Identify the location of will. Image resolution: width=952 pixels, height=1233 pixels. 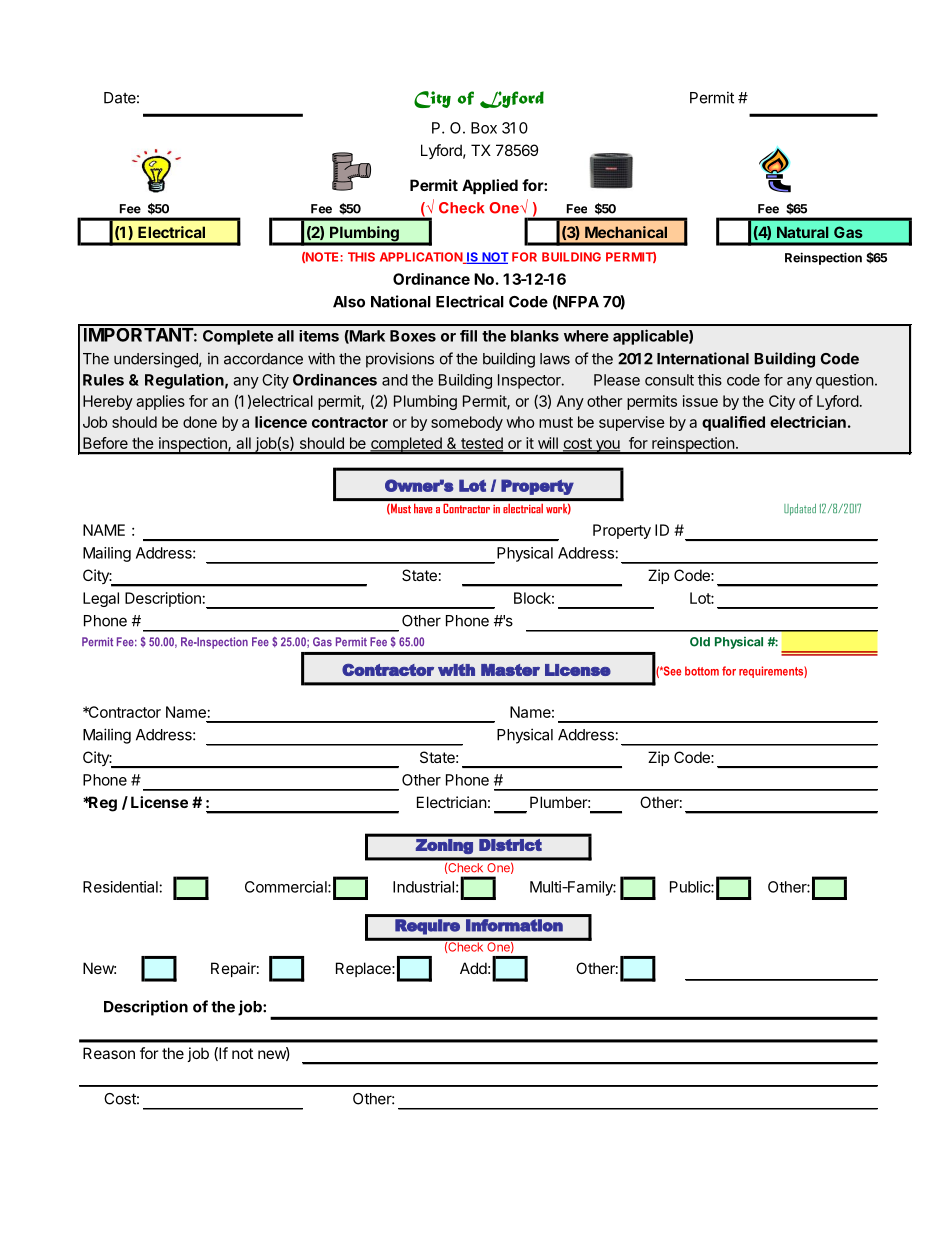
(548, 443).
